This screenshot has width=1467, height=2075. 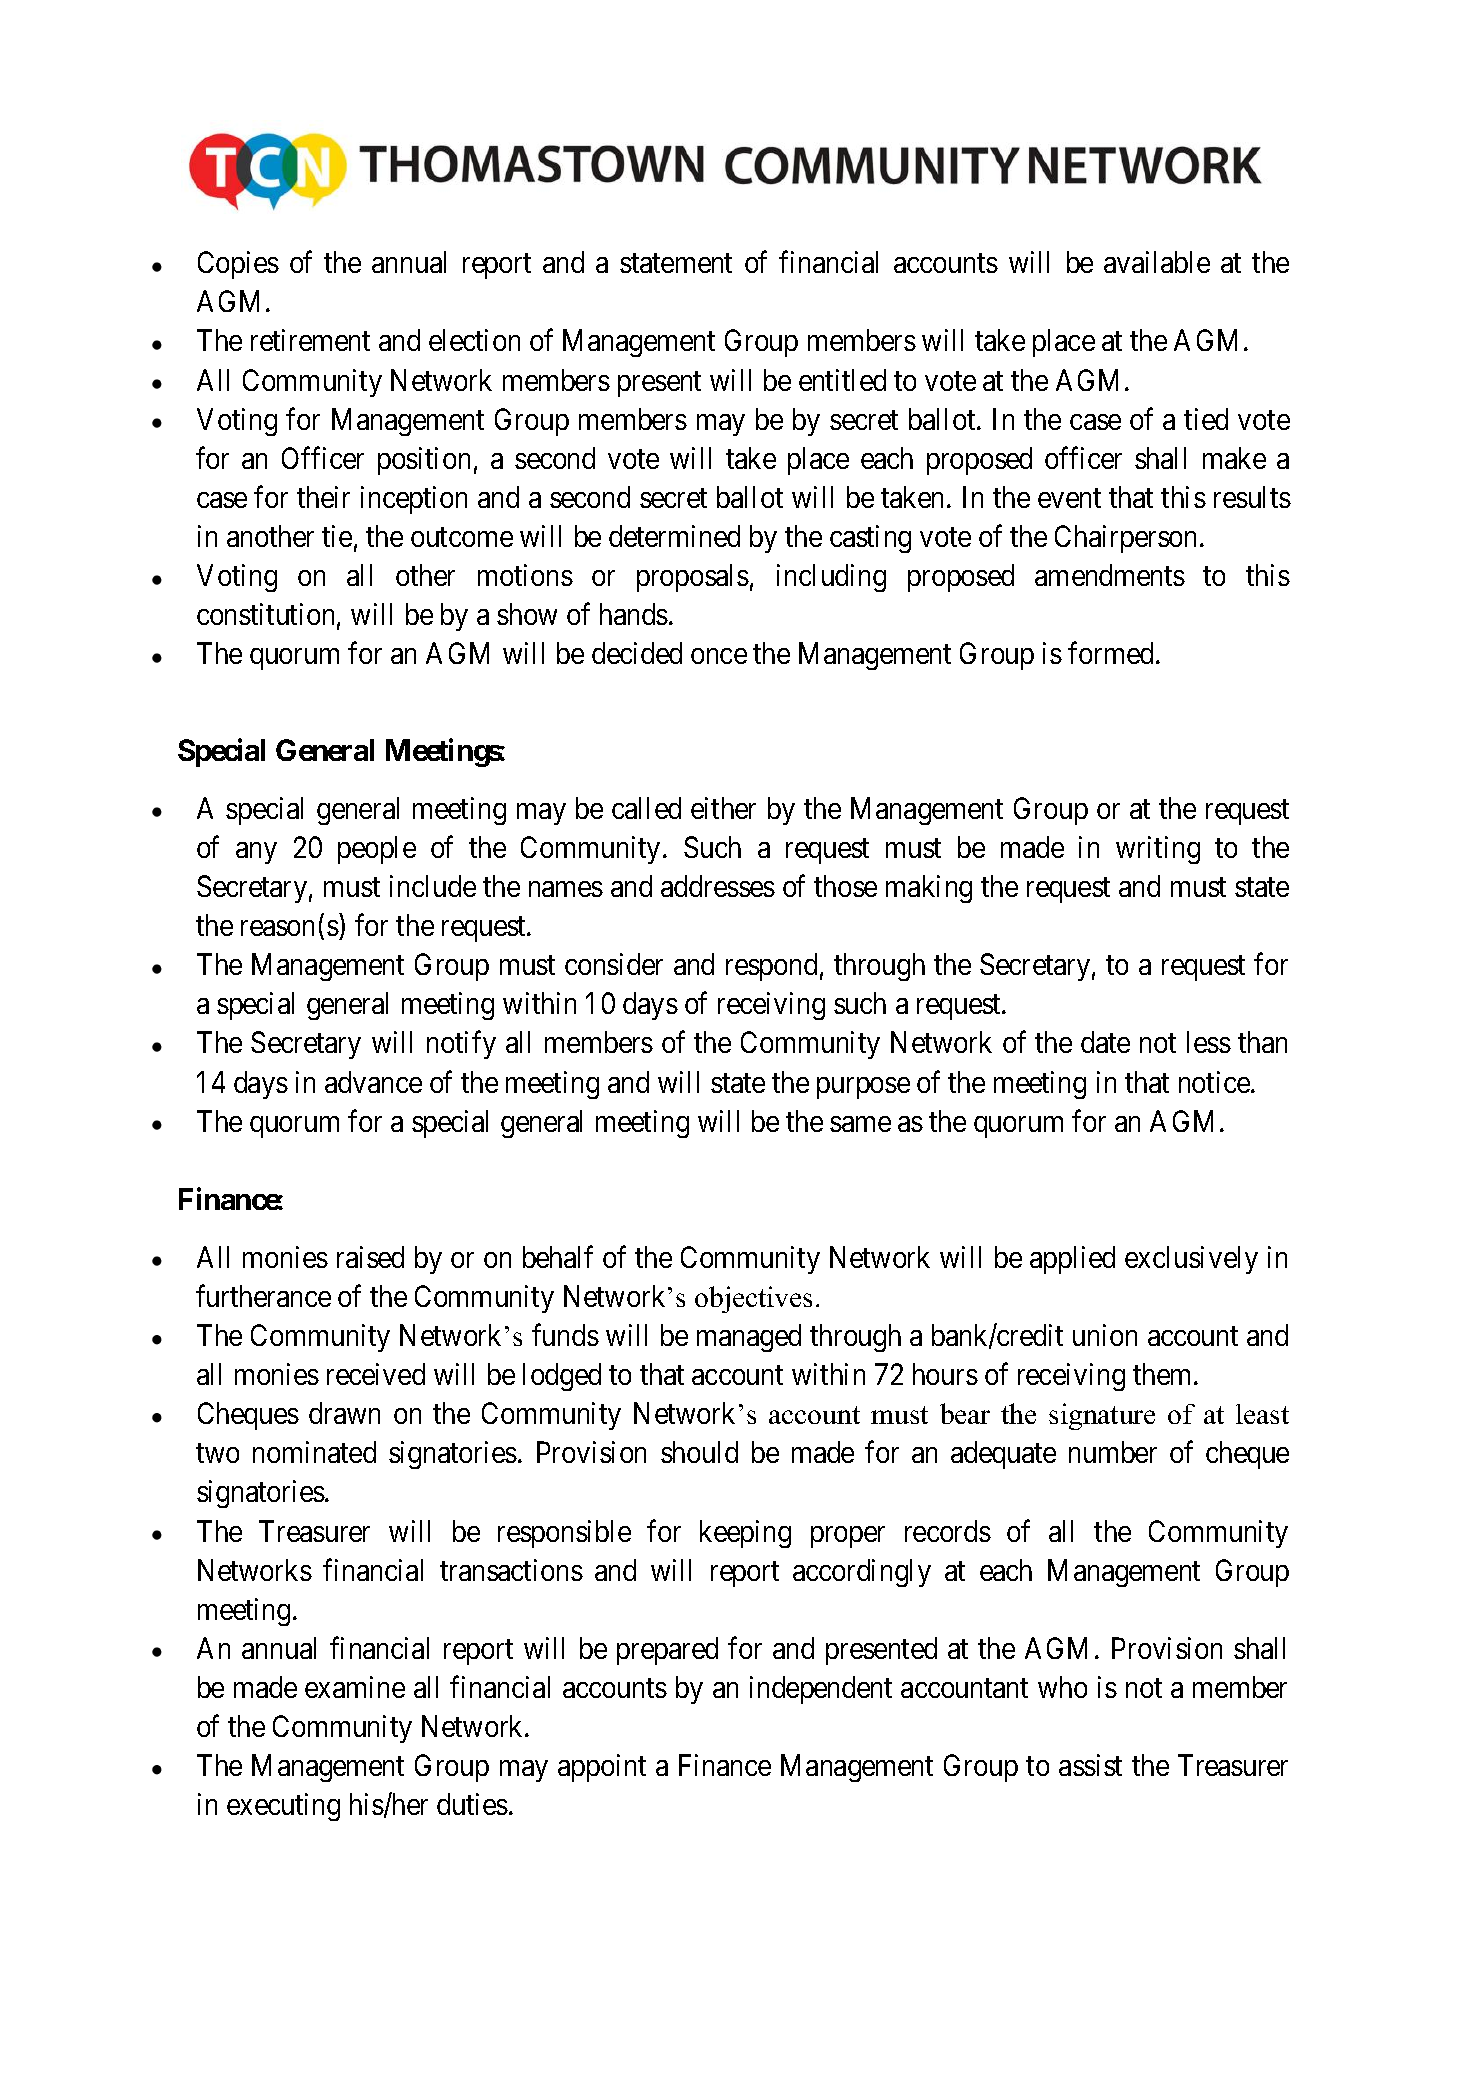 I want to click on entitled, so click(x=842, y=380).
